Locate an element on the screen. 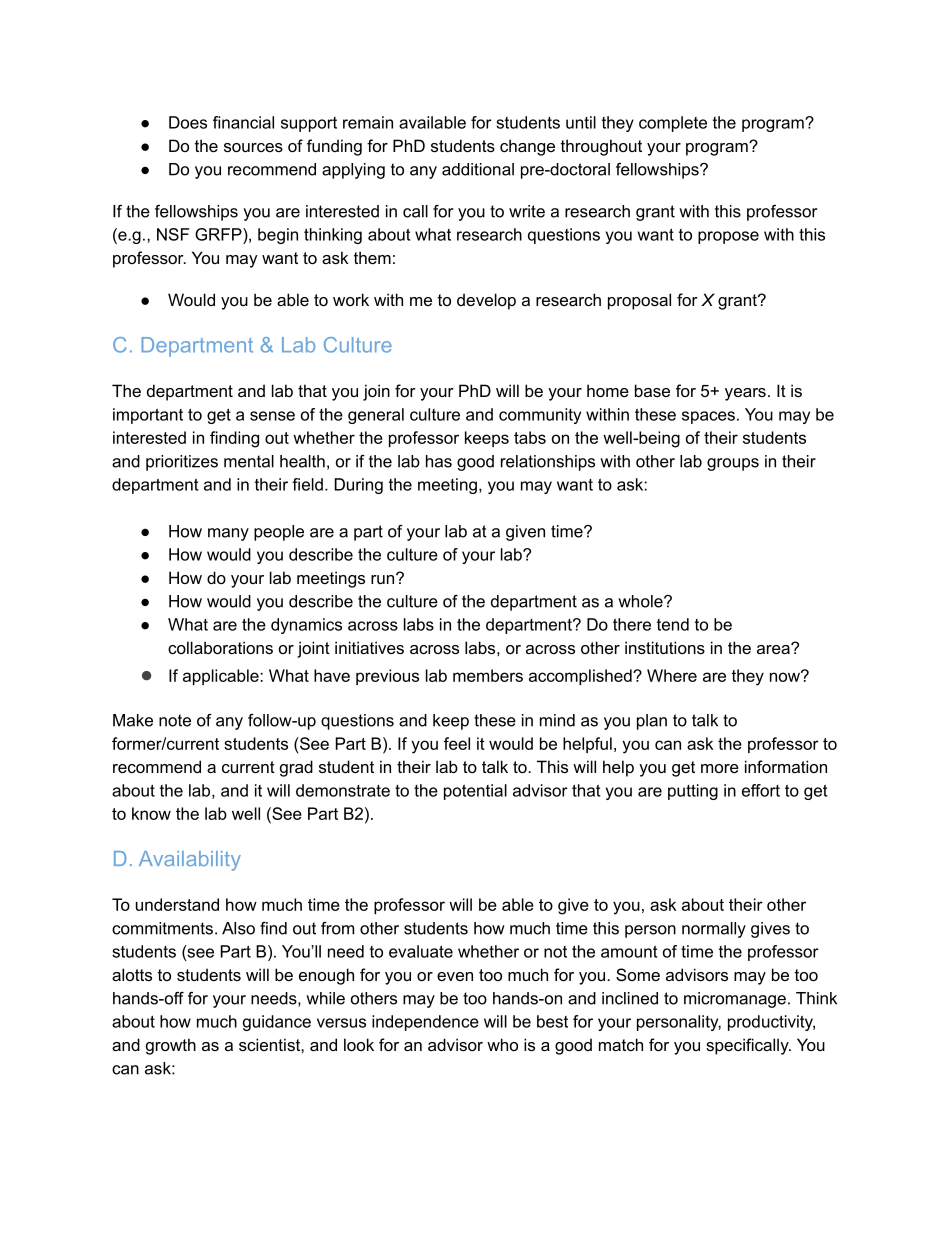  sense is located at coordinates (272, 416).
